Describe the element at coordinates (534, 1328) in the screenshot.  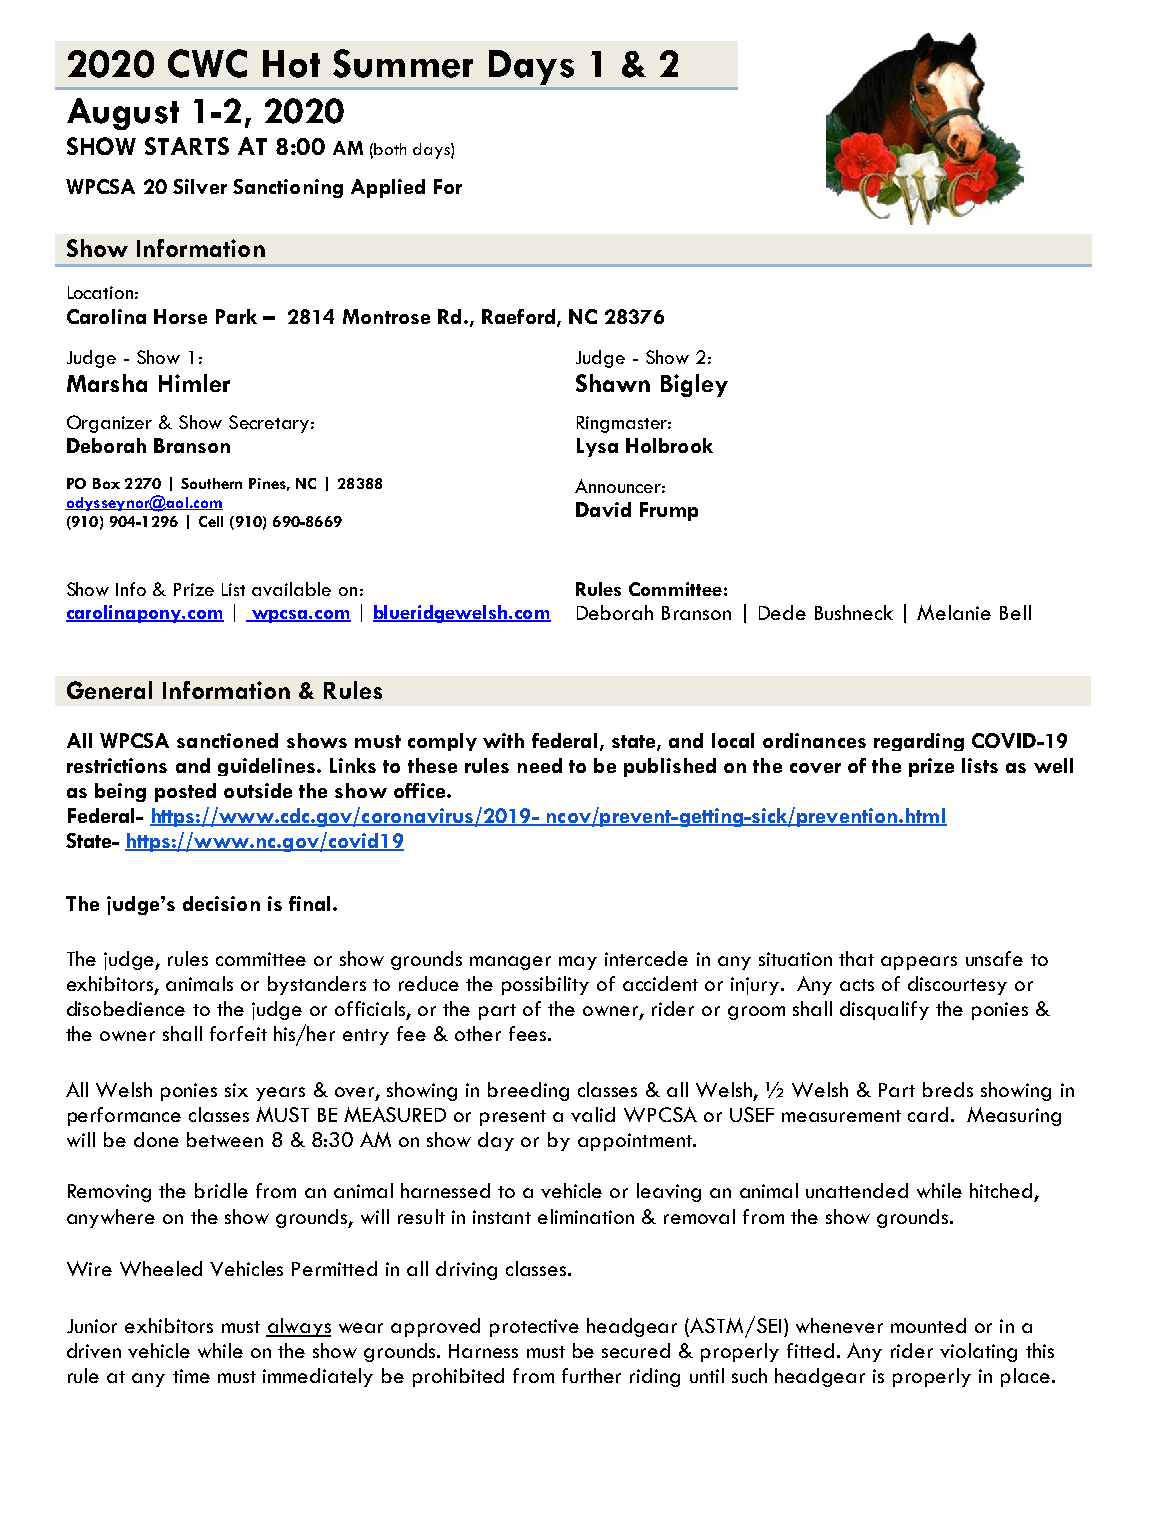
I see `protective` at that location.
